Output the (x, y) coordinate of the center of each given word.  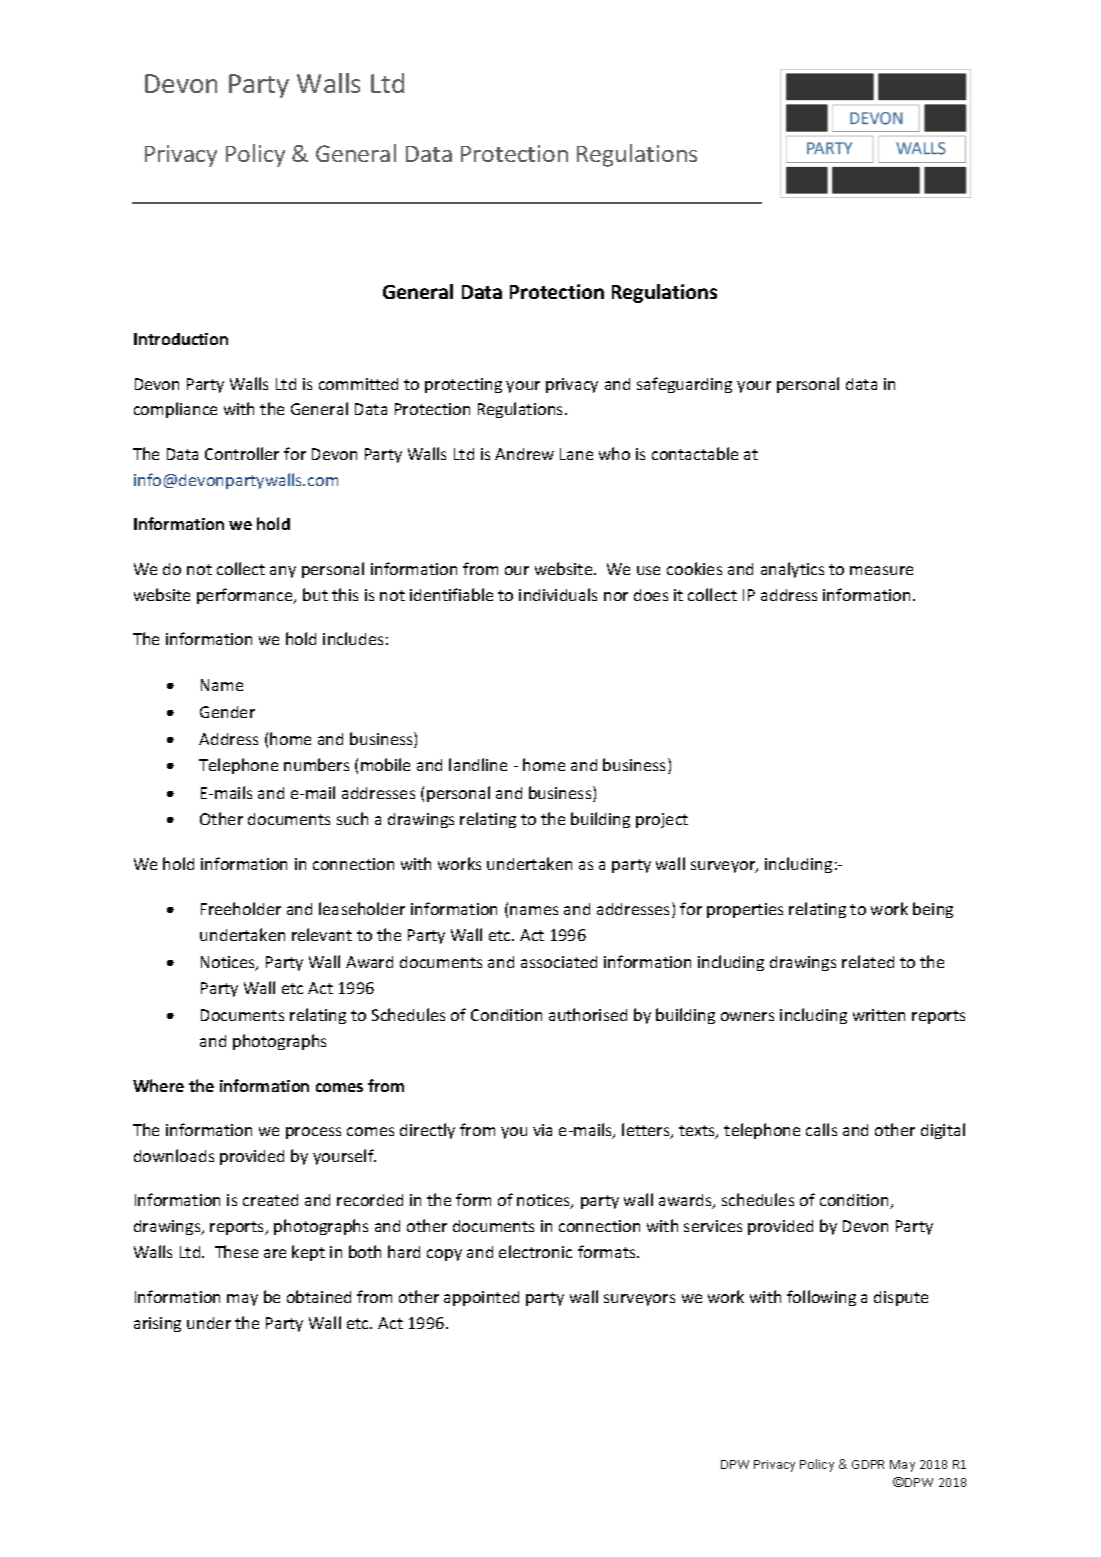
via (542, 1130)
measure (881, 570)
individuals (558, 594)
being (933, 910)
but (315, 594)
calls (821, 1129)
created (270, 1200)
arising (157, 1324)
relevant (322, 934)
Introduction (181, 339)
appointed (481, 1298)
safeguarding (684, 385)
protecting (463, 385)
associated (559, 962)
